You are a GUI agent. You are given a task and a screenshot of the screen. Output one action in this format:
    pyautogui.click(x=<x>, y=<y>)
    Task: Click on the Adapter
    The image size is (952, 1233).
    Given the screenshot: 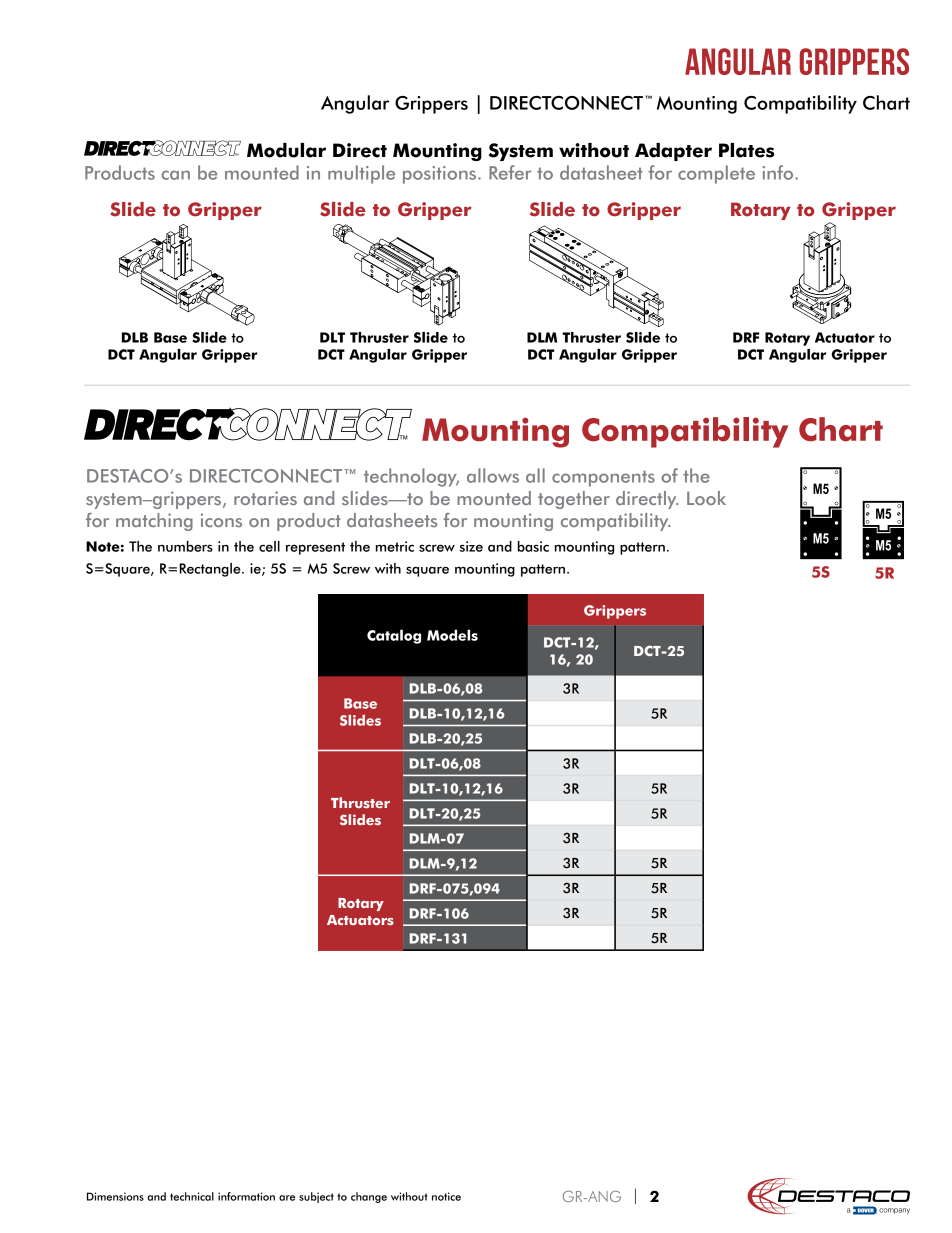 What is the action you would take?
    pyautogui.click(x=673, y=152)
